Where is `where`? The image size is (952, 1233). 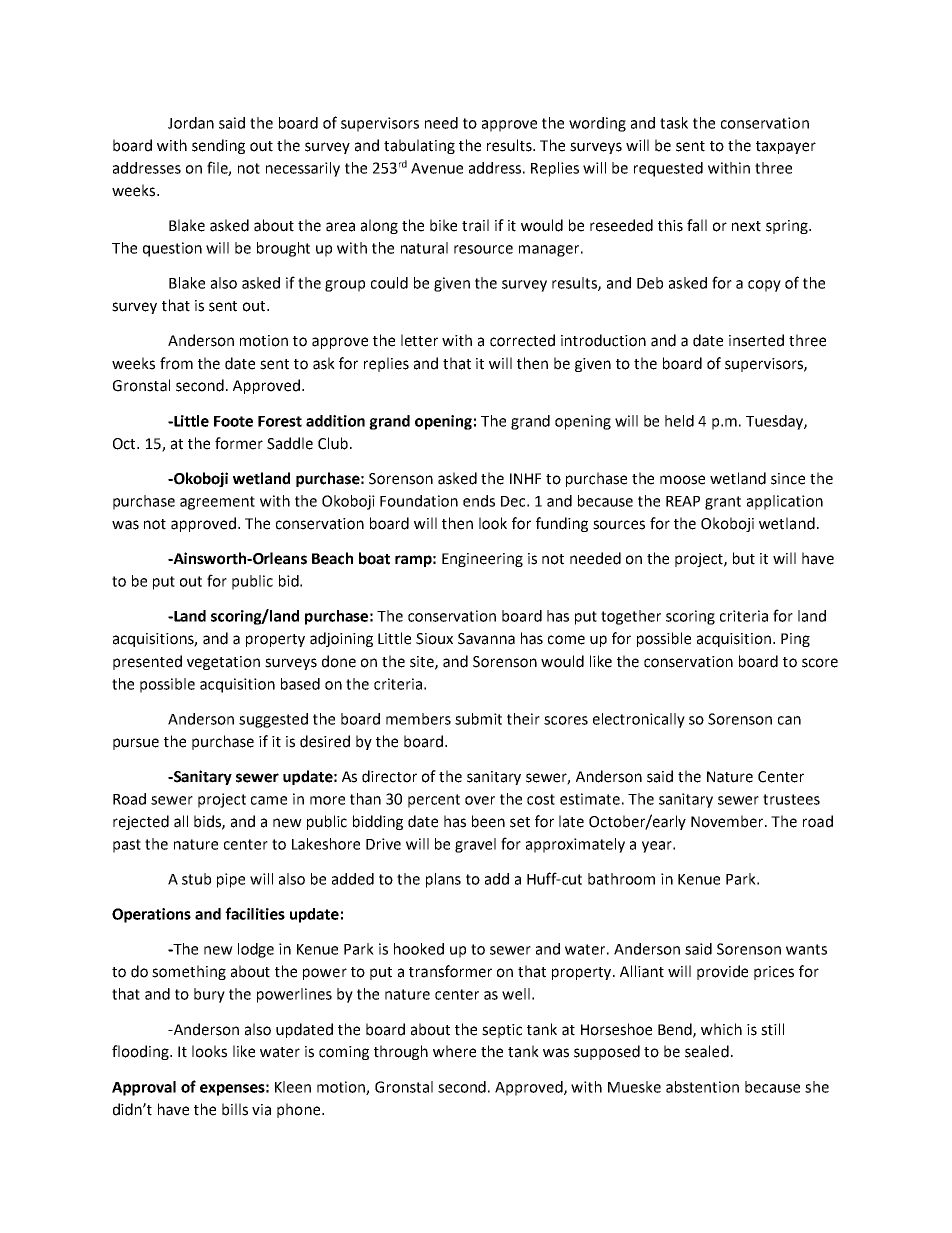
where is located at coordinates (454, 1051).
